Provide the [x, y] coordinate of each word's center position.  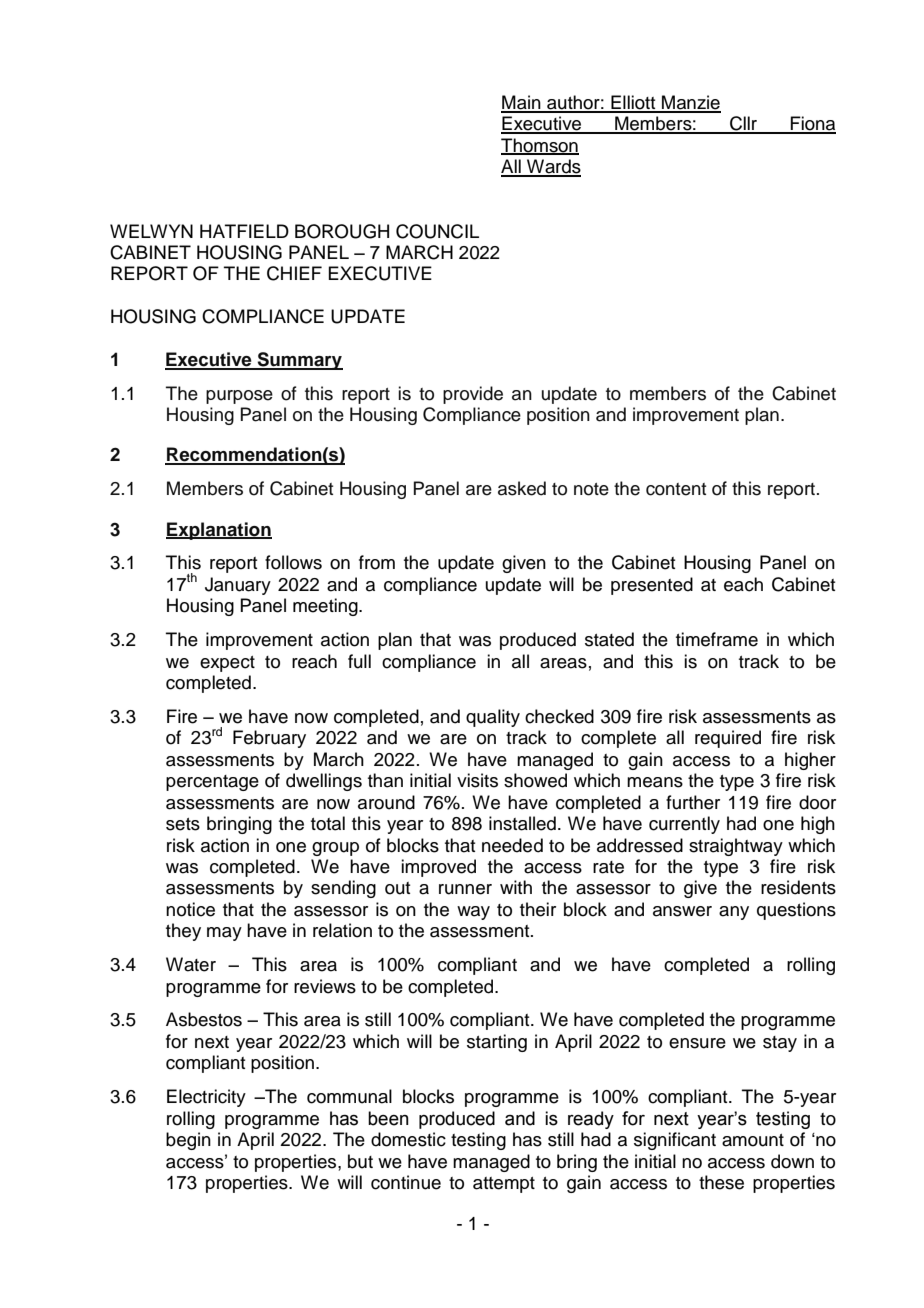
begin [188, 1141]
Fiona [812, 124]
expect [227, 664]
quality [493, 718]
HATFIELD [244, 231]
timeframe [717, 639]
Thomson [540, 146]
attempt [504, 1185]
